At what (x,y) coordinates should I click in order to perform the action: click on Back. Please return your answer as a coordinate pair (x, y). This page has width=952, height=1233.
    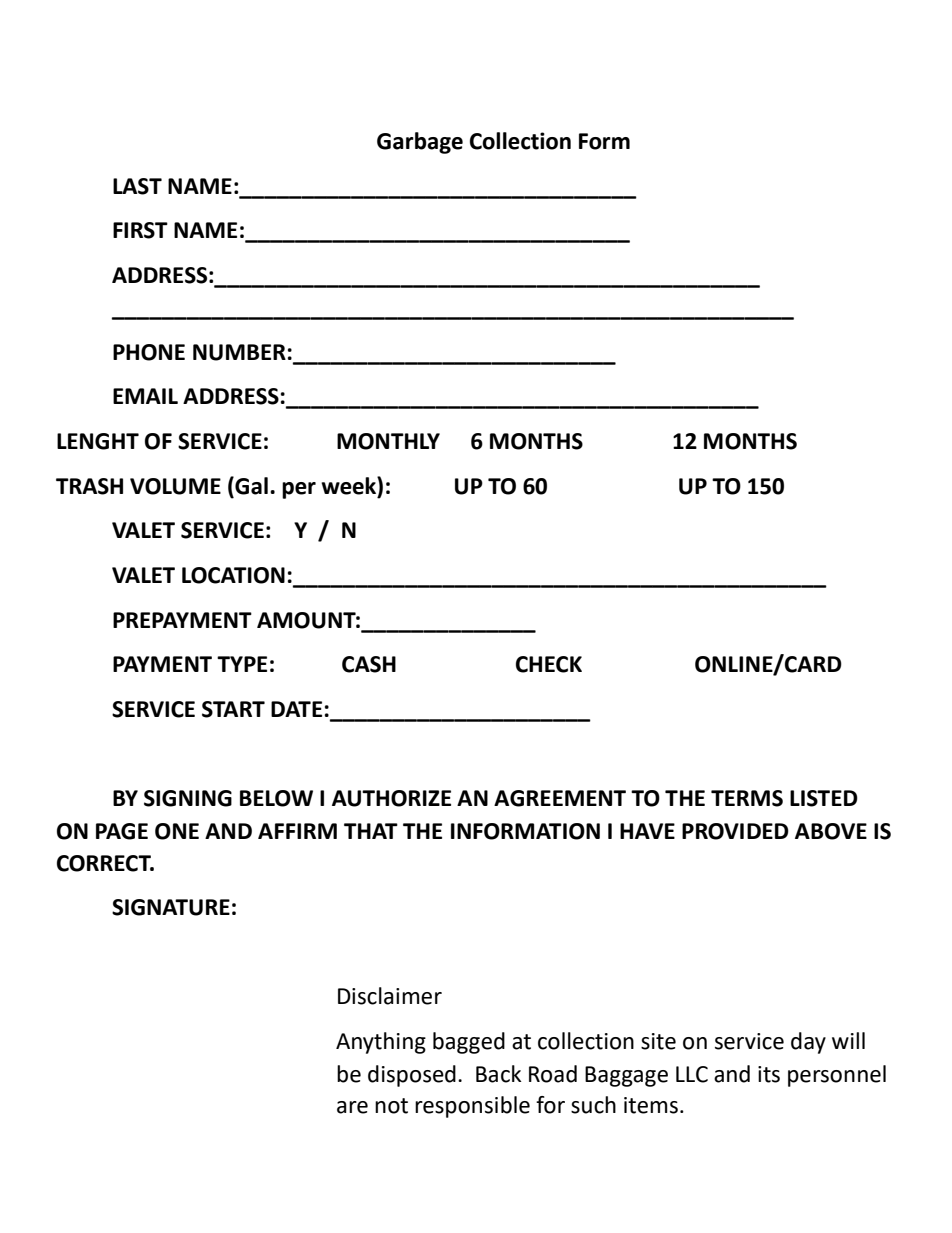
    Looking at the image, I should click on (498, 1074).
